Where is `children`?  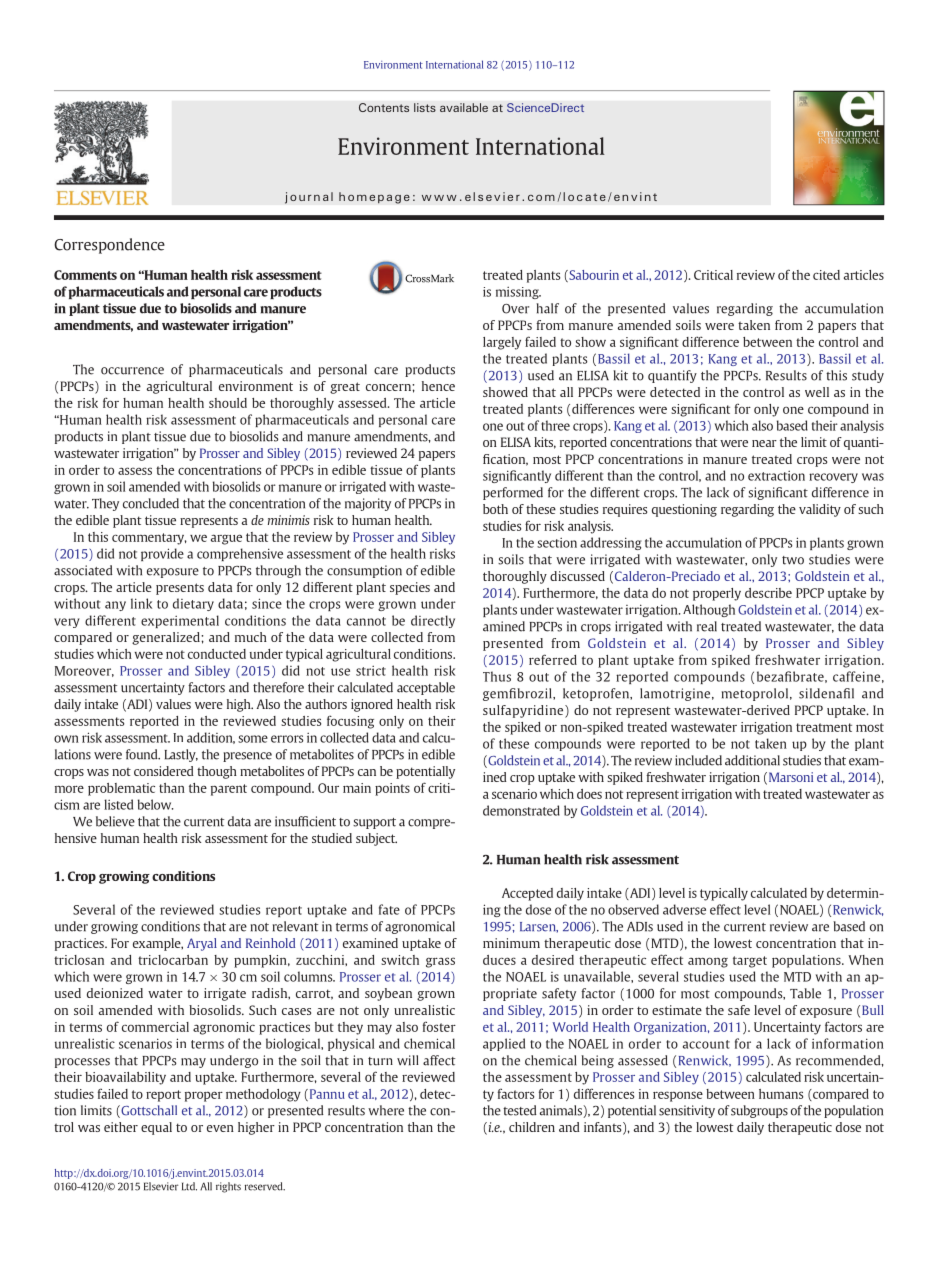 children is located at coordinates (532, 1127).
